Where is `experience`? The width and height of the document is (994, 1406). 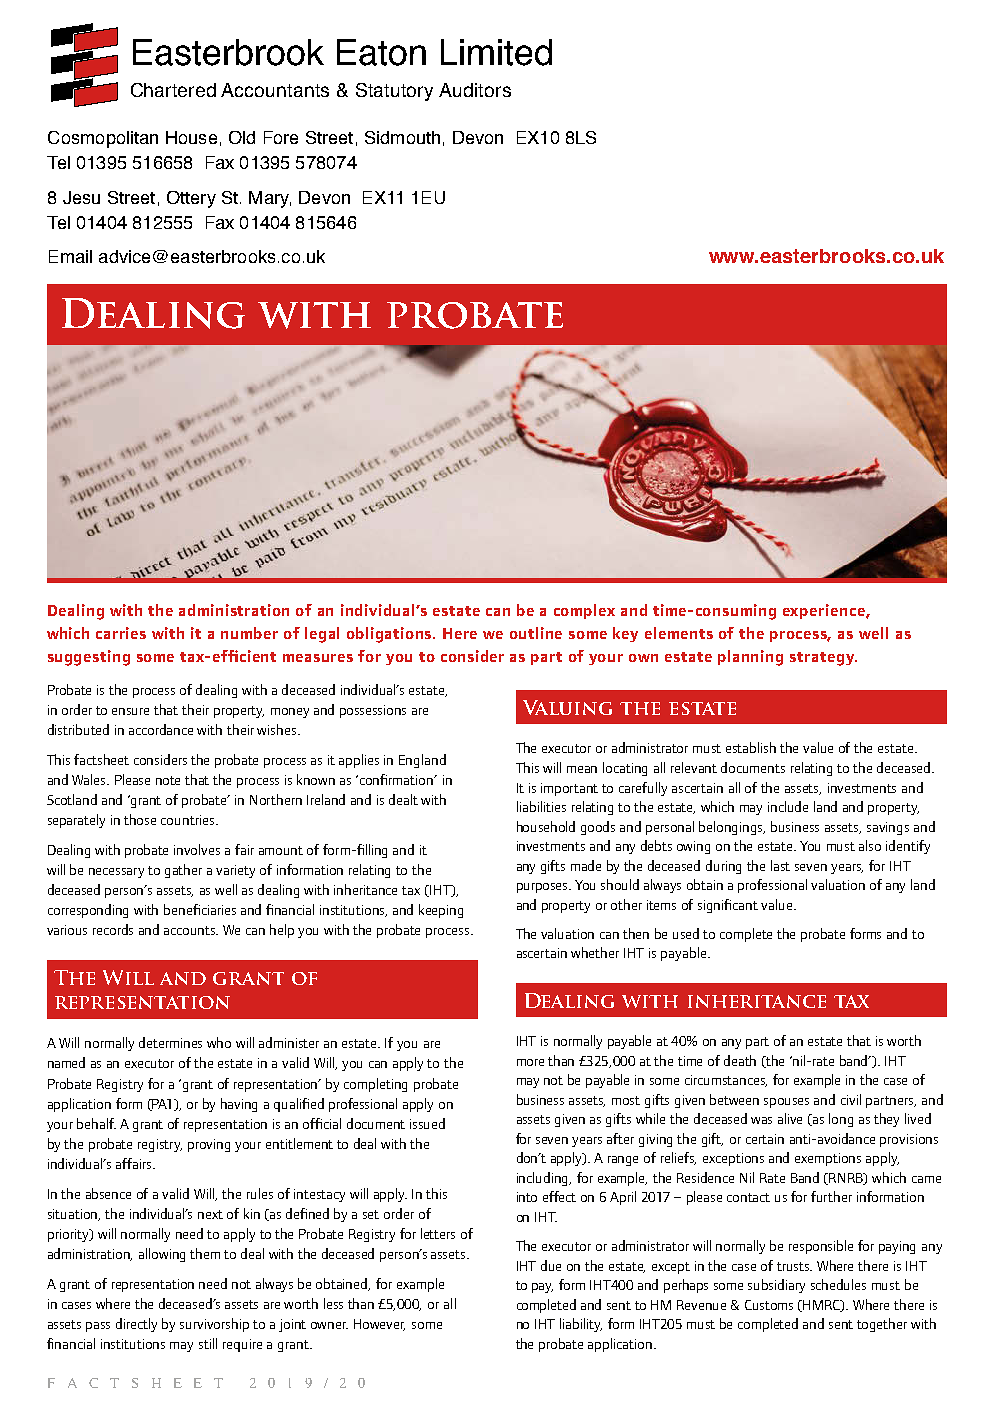
experience is located at coordinates (825, 611).
